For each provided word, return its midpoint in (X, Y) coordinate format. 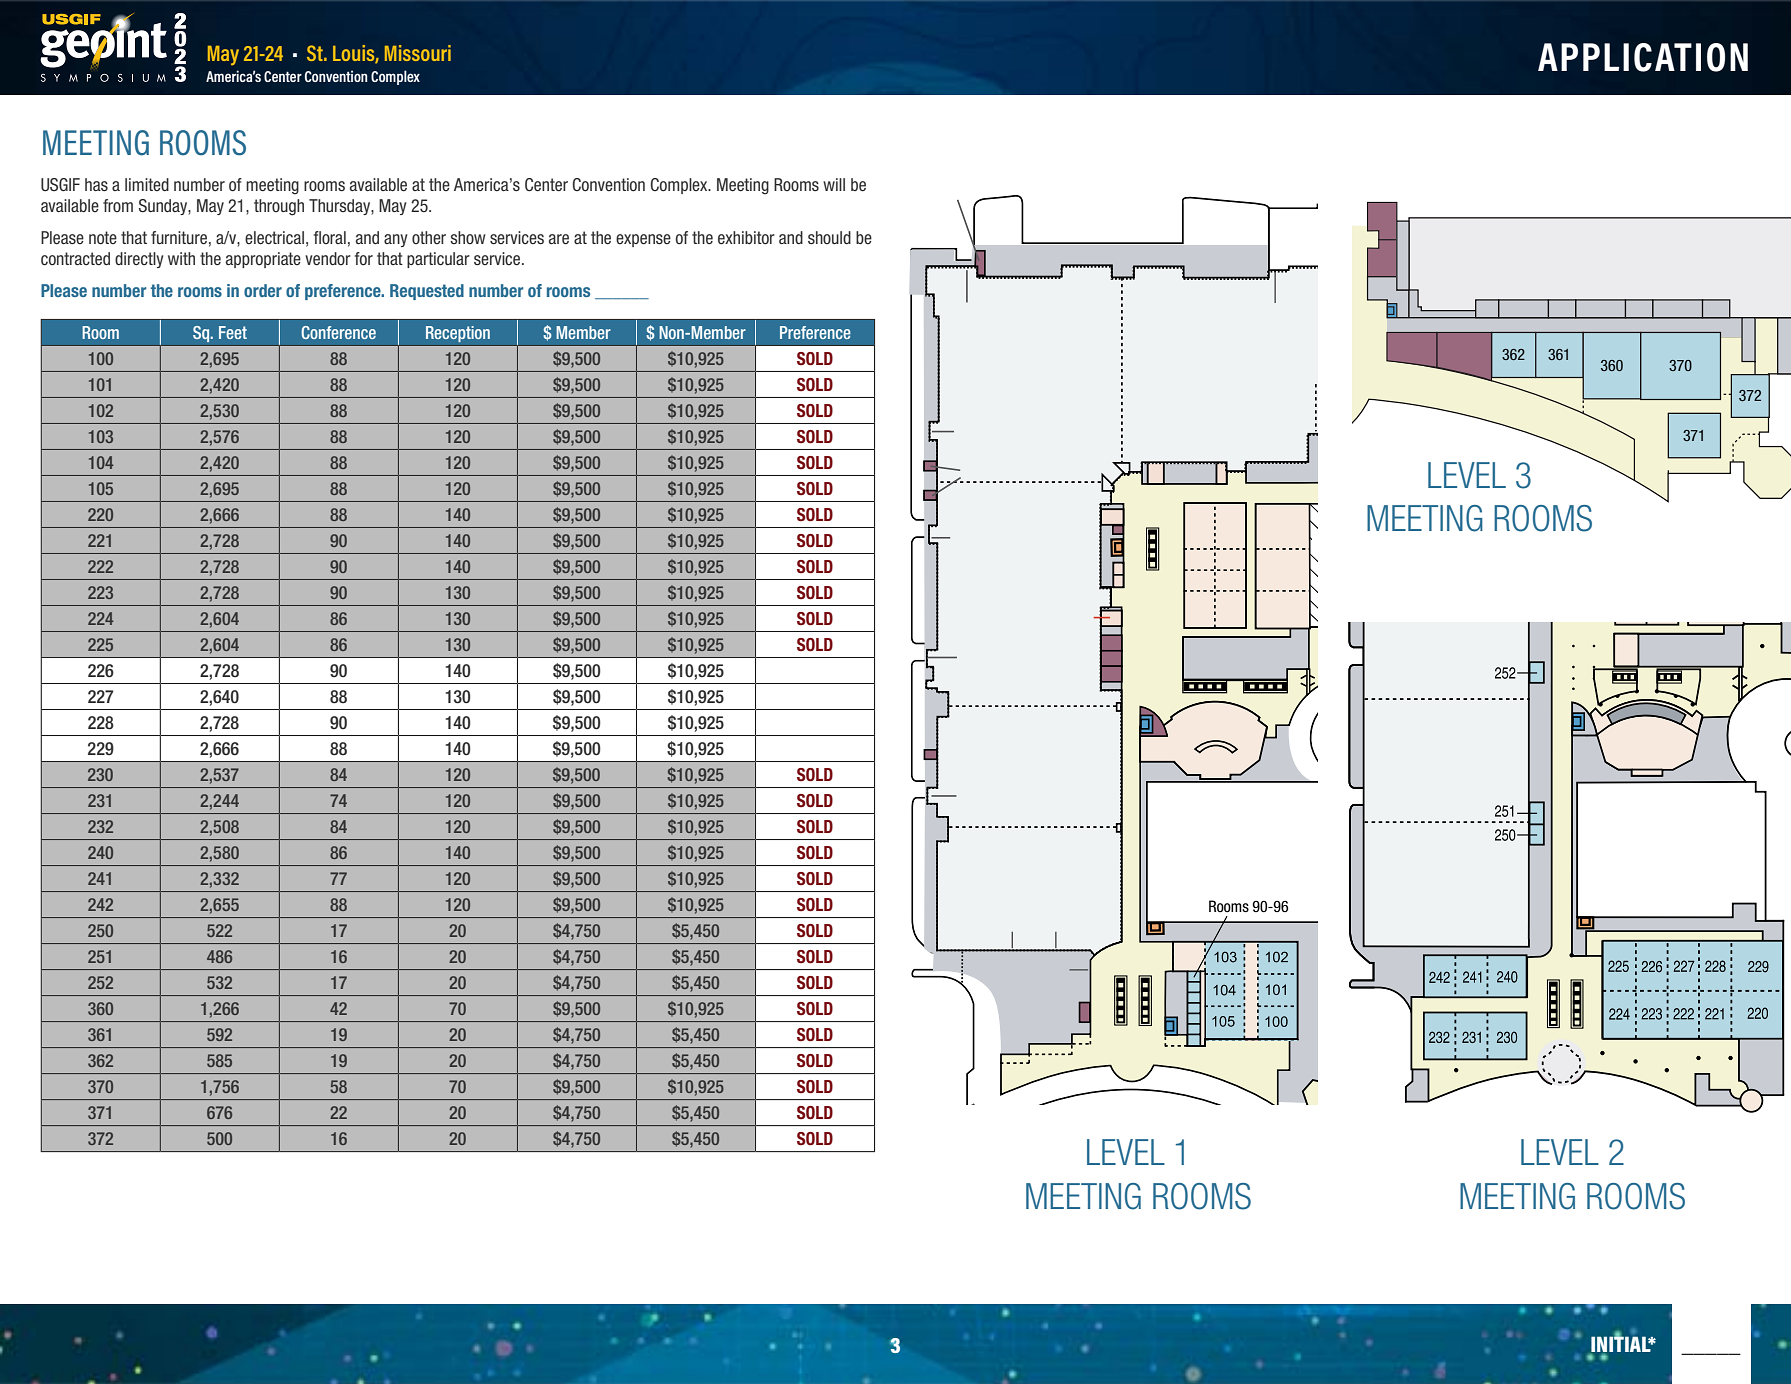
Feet (233, 332)
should (829, 237)
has (96, 184)
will (834, 184)
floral (330, 237)
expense (643, 240)
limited (147, 184)
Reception (458, 334)
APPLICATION (1643, 57)
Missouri (418, 53)
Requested (427, 292)
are (559, 239)
